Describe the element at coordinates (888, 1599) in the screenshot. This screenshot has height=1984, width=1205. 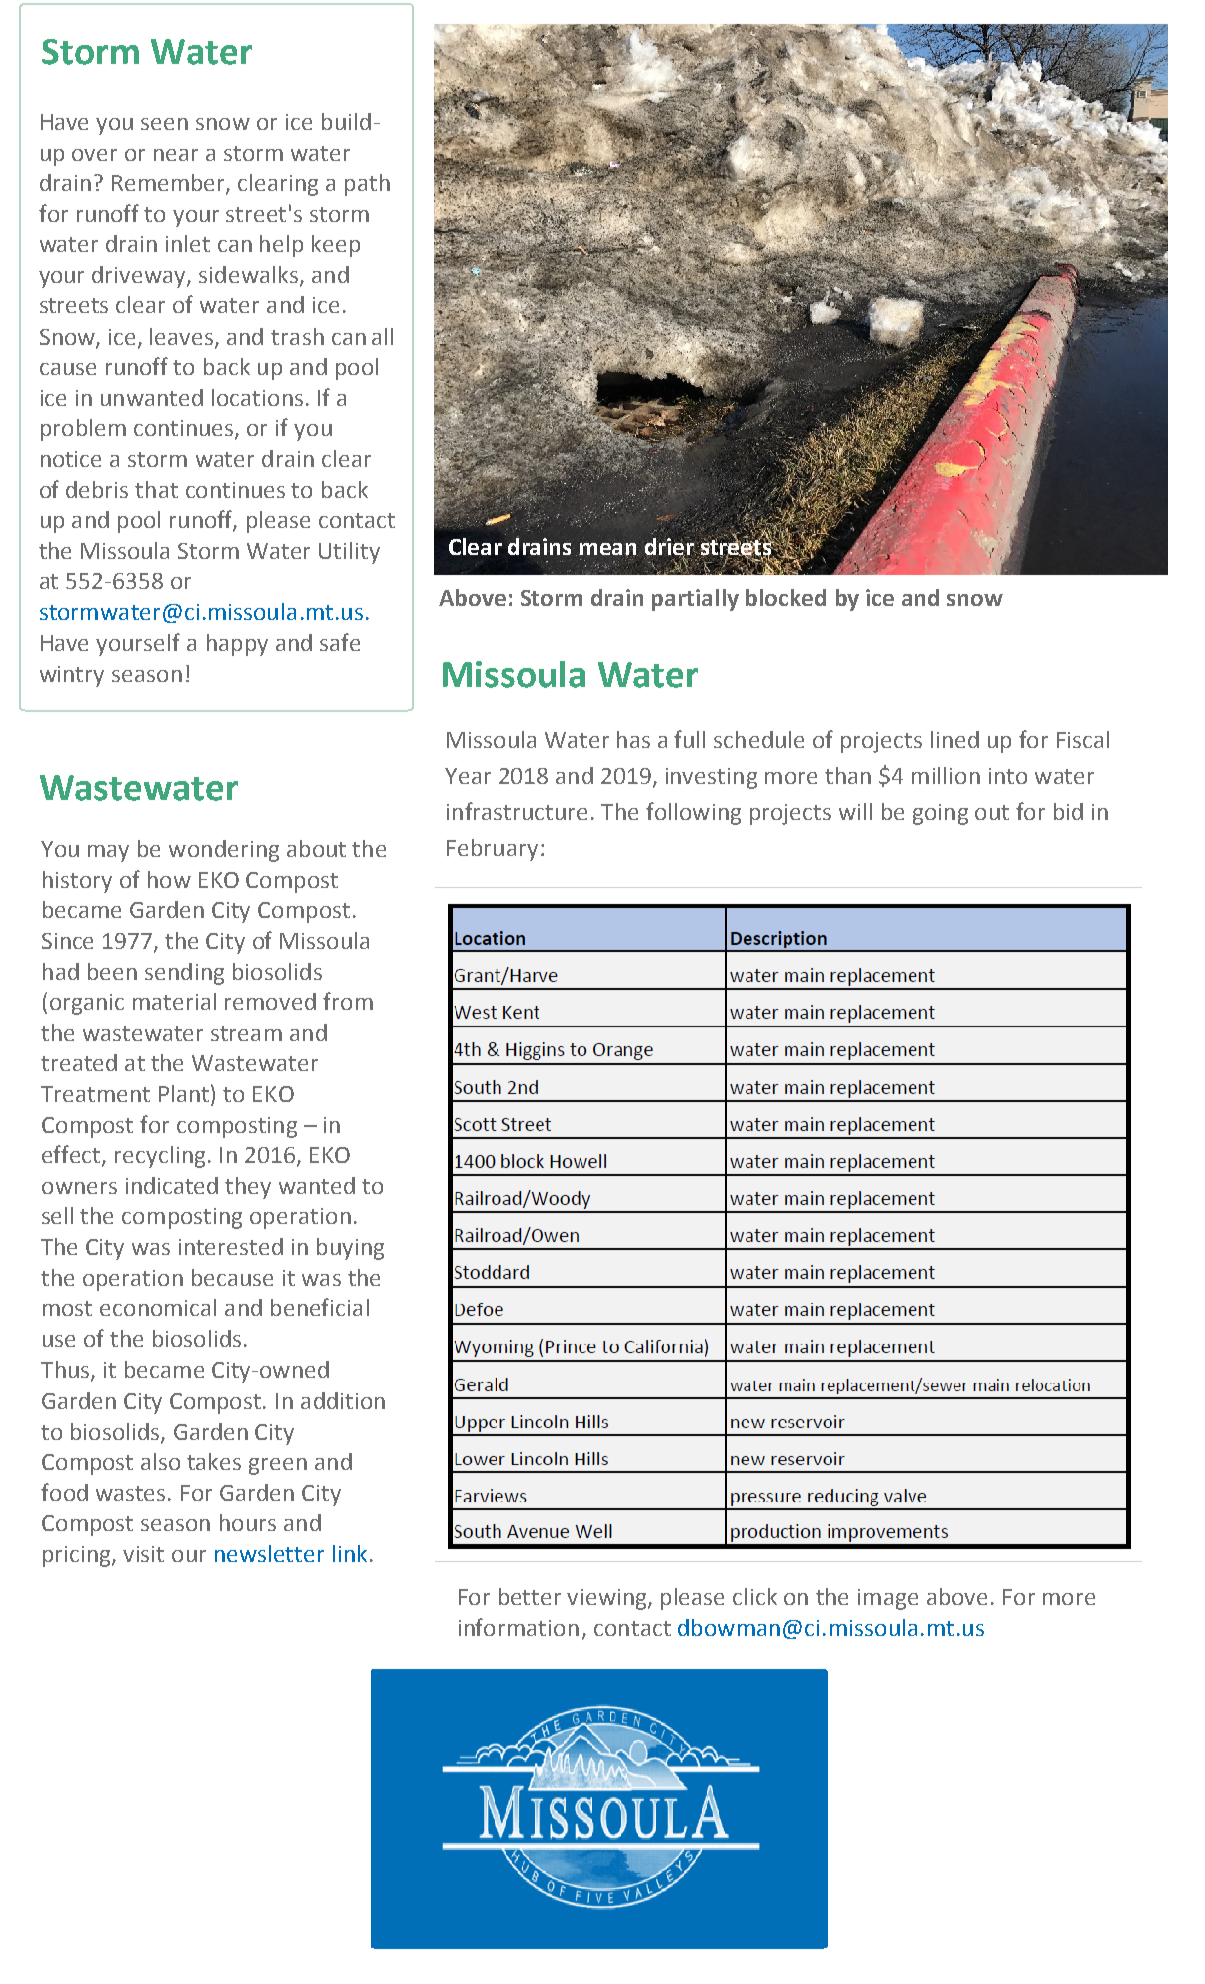
I see `image` at that location.
